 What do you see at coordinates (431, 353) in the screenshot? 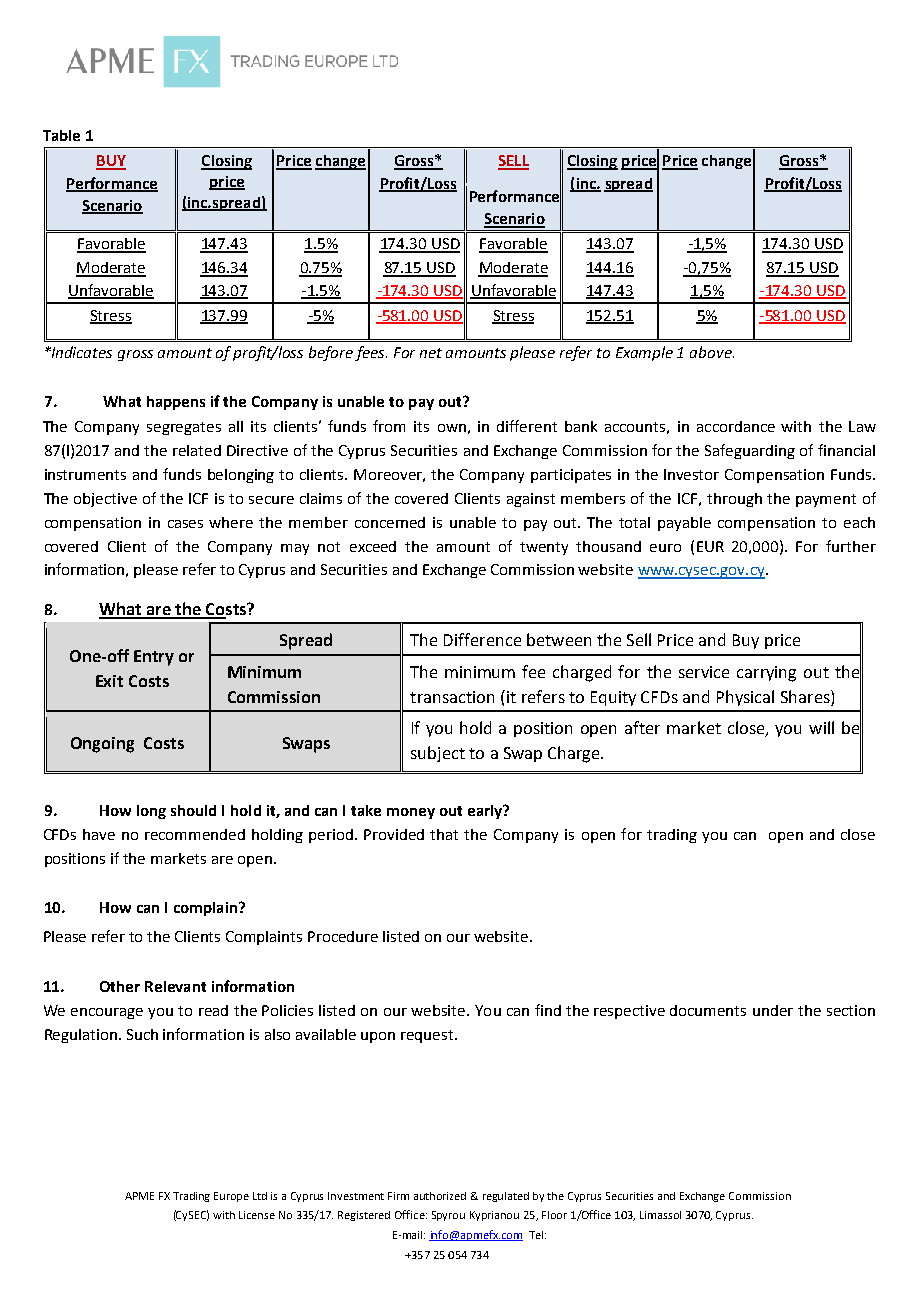
I see `net` at bounding box center [431, 353].
